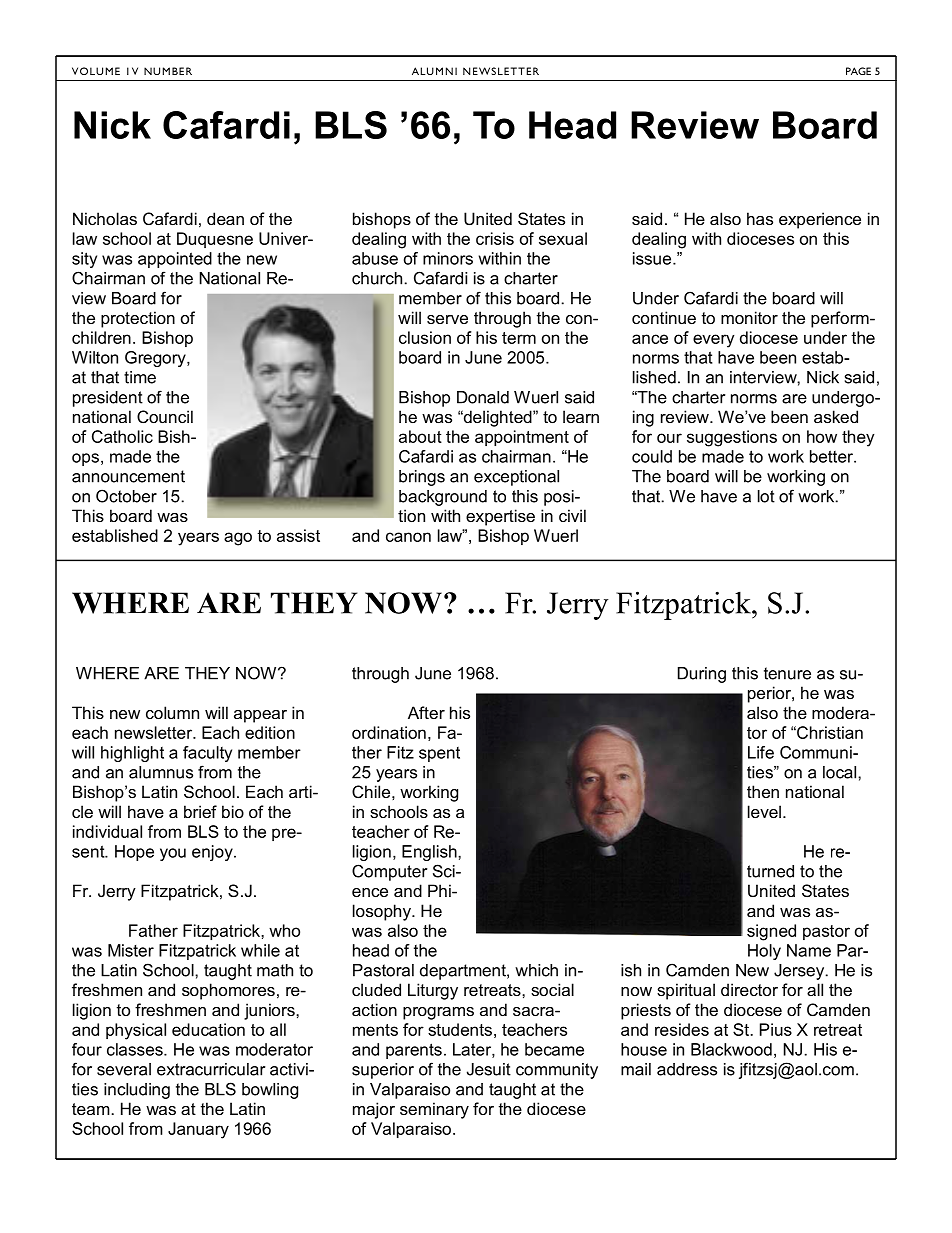  Describe the element at coordinates (389, 872) in the screenshot. I see `Computer` at that location.
